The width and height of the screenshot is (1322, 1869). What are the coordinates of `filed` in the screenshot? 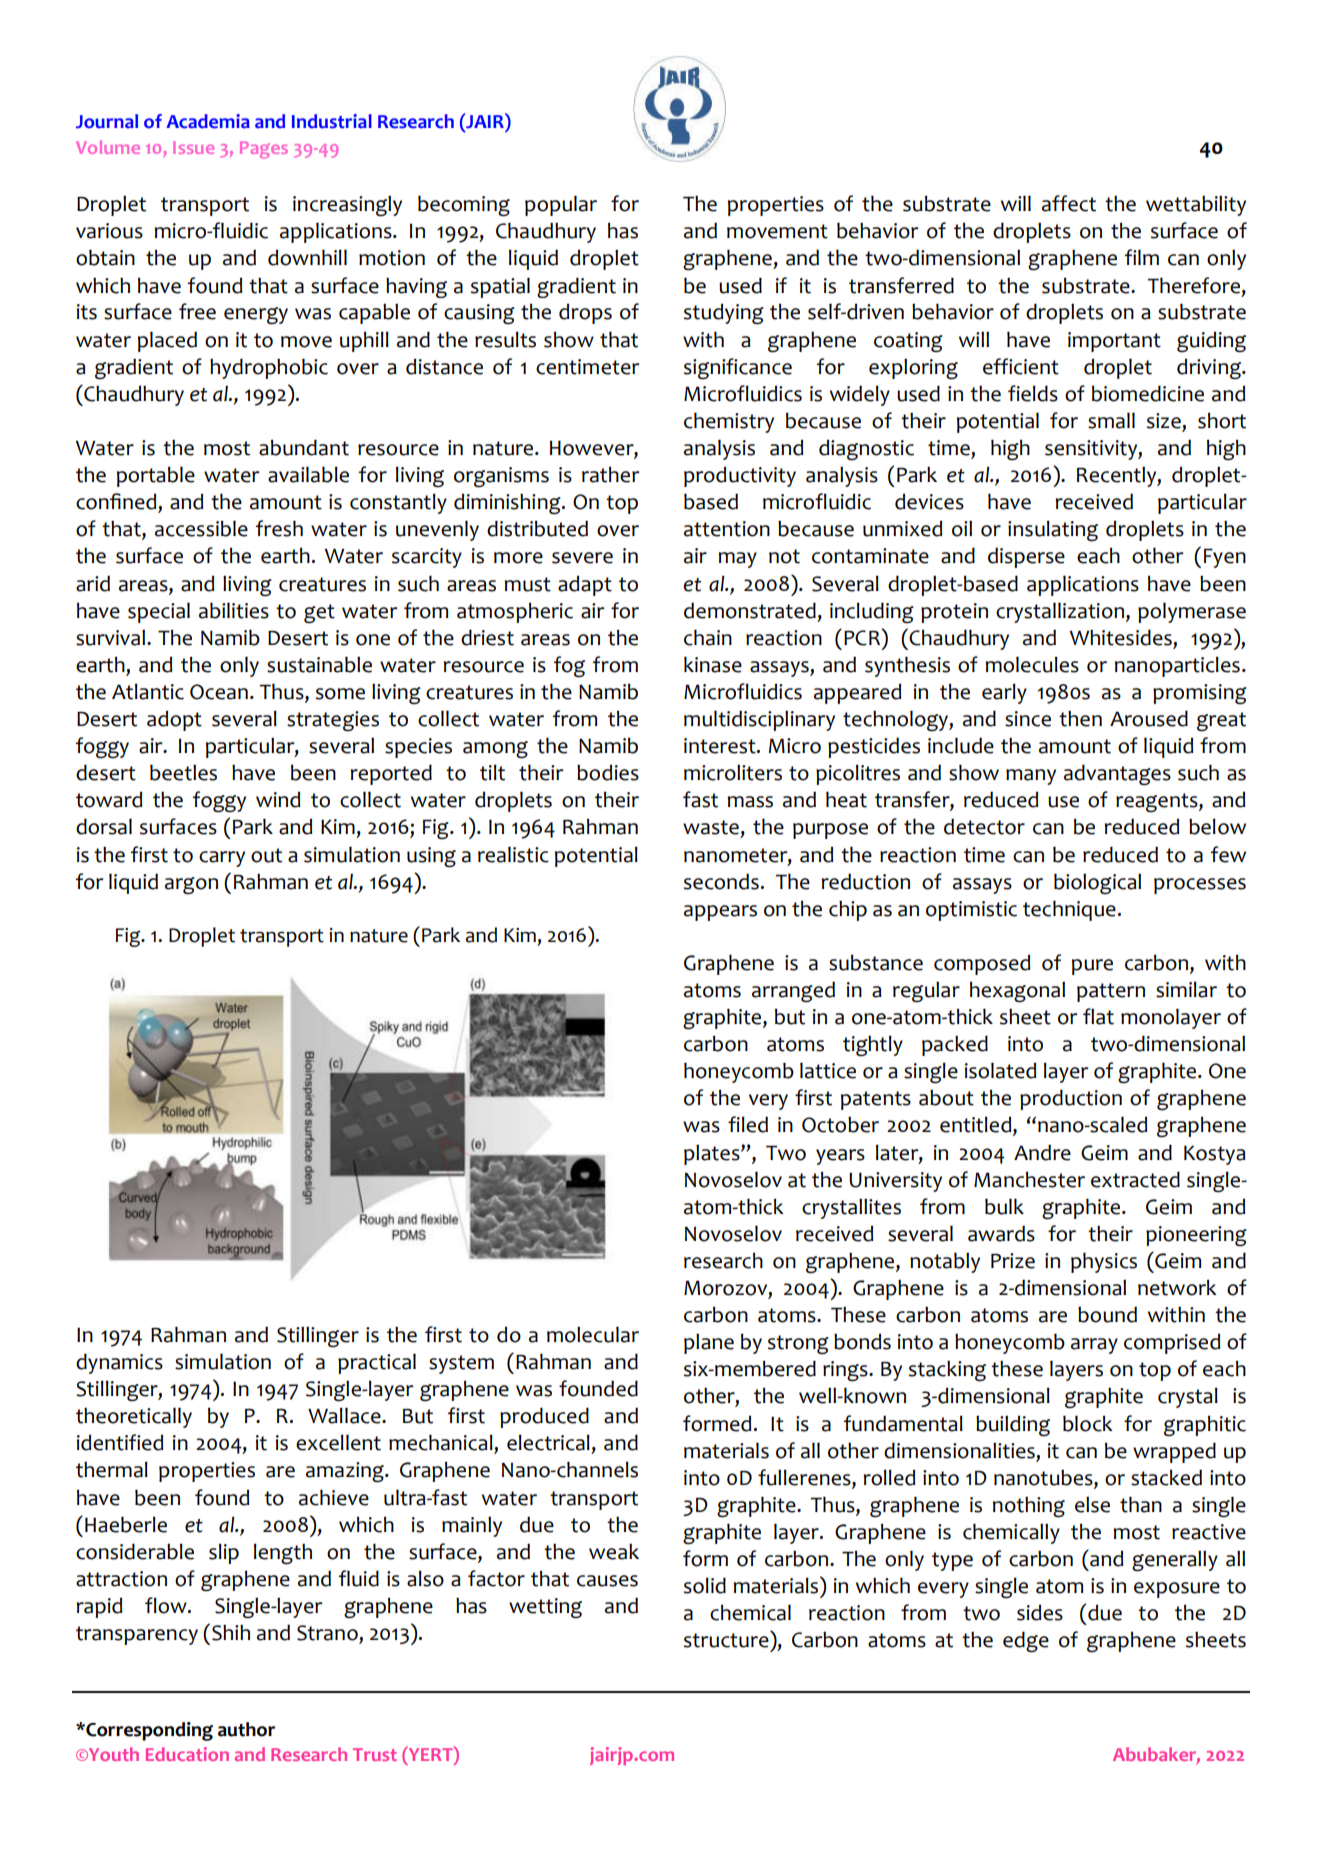 It's located at (748, 1124).
